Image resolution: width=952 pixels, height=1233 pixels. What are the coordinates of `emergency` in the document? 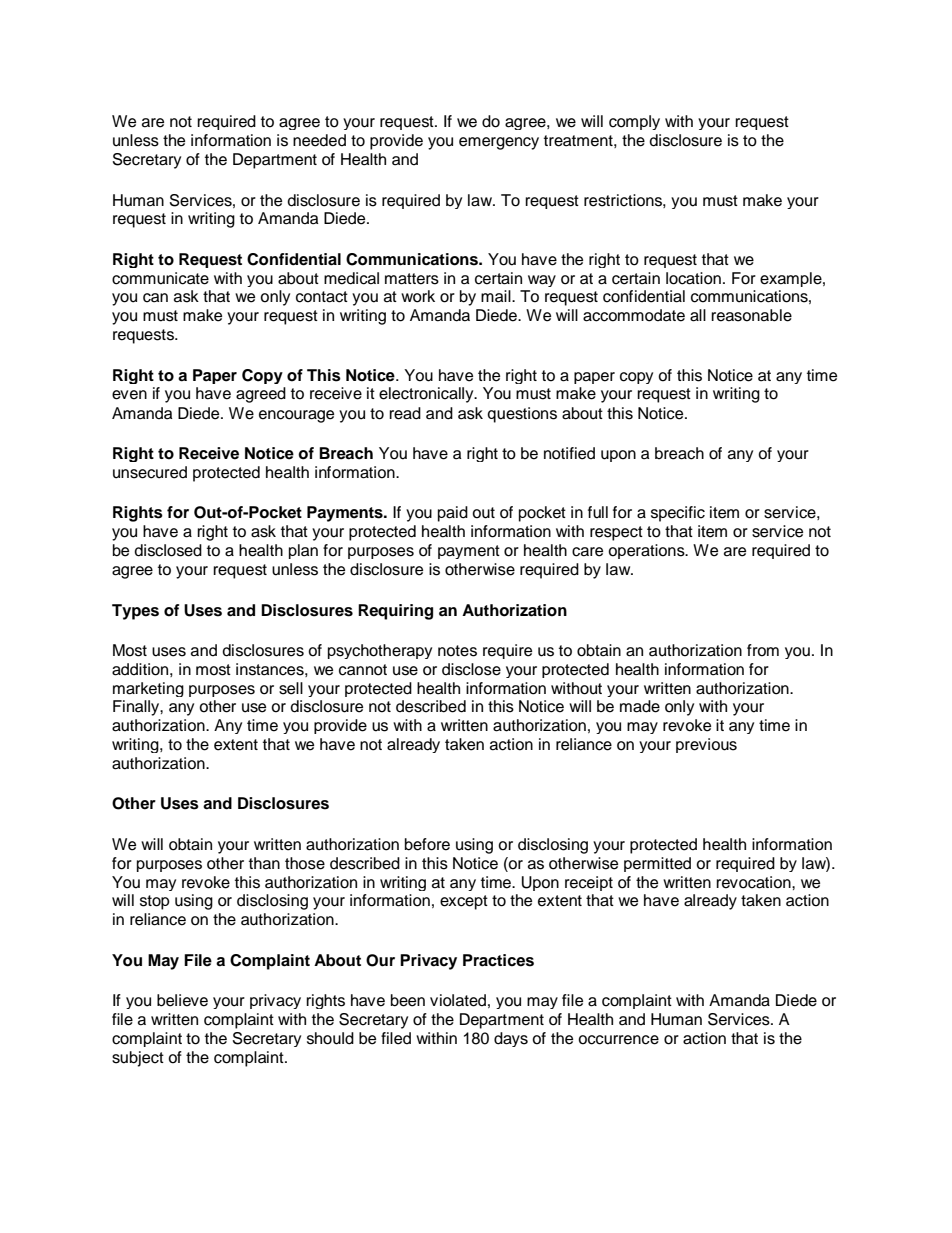 It's located at (499, 143).
